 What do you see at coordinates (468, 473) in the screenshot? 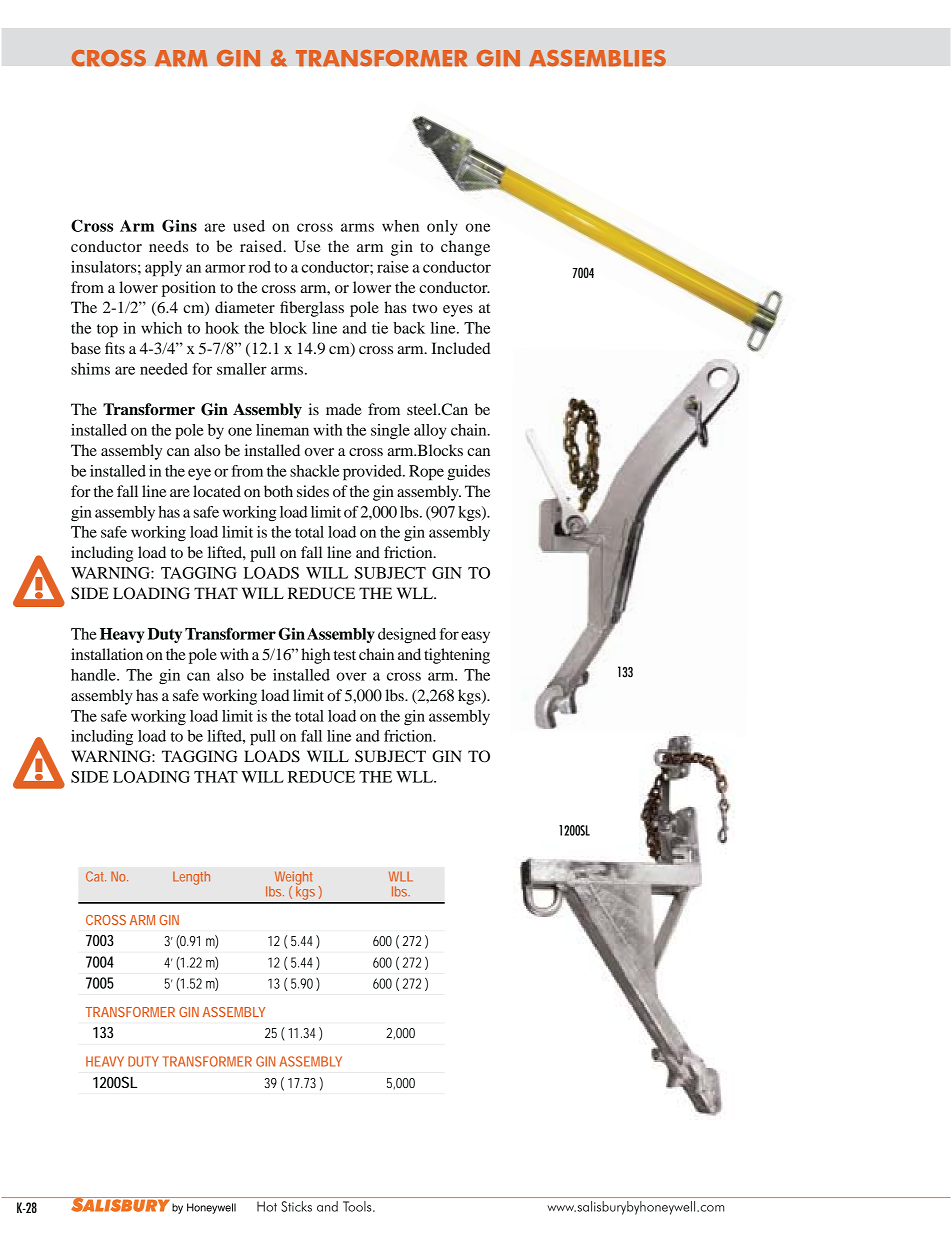
I see `guides` at bounding box center [468, 473].
